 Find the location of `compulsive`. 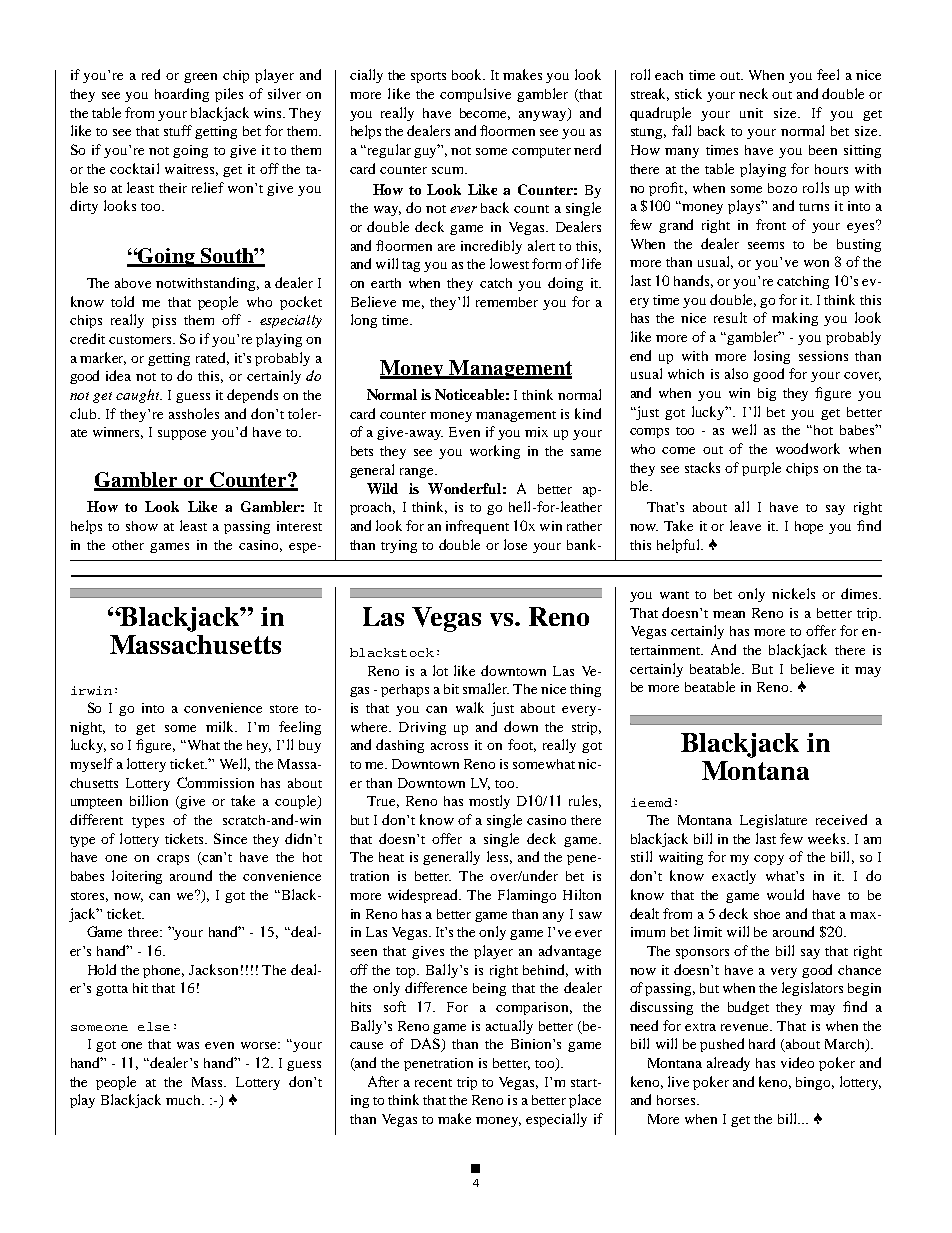

compulsive is located at coordinates (475, 95).
